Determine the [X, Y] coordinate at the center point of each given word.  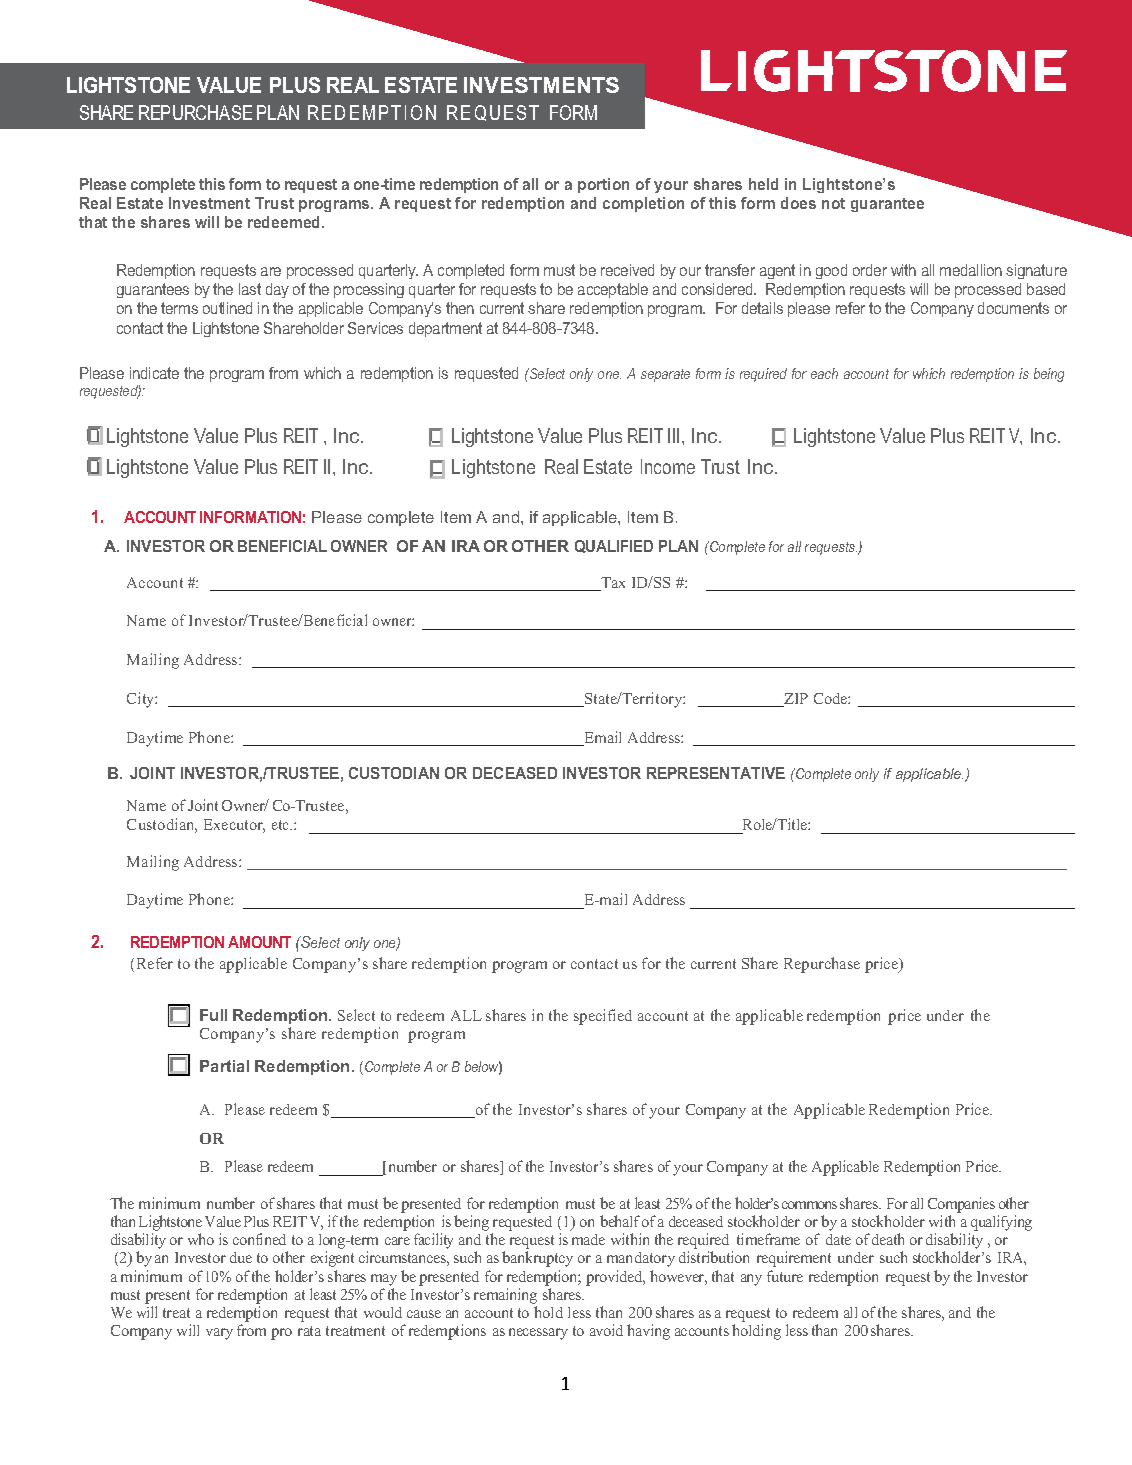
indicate [154, 373]
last [250, 289]
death [888, 1239]
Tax [612, 584]
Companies [961, 1205]
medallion [971, 270]
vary [219, 1334]
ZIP [795, 700]
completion [643, 204]
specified [603, 1017]
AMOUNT [259, 942]
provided [615, 1278]
